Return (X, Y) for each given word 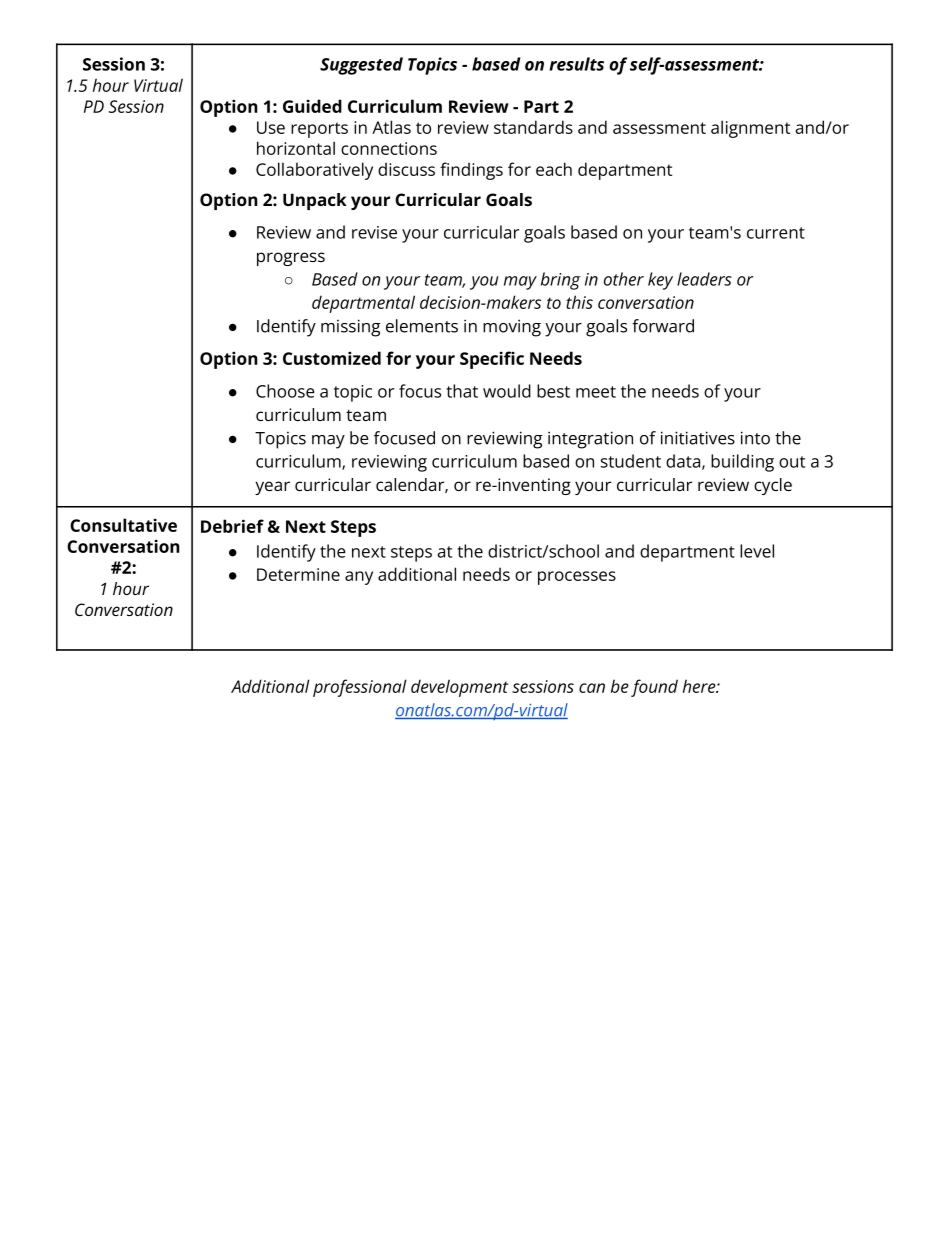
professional (360, 688)
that (462, 391)
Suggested (361, 66)
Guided (312, 106)
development (459, 688)
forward (663, 326)
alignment (750, 129)
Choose (285, 391)
